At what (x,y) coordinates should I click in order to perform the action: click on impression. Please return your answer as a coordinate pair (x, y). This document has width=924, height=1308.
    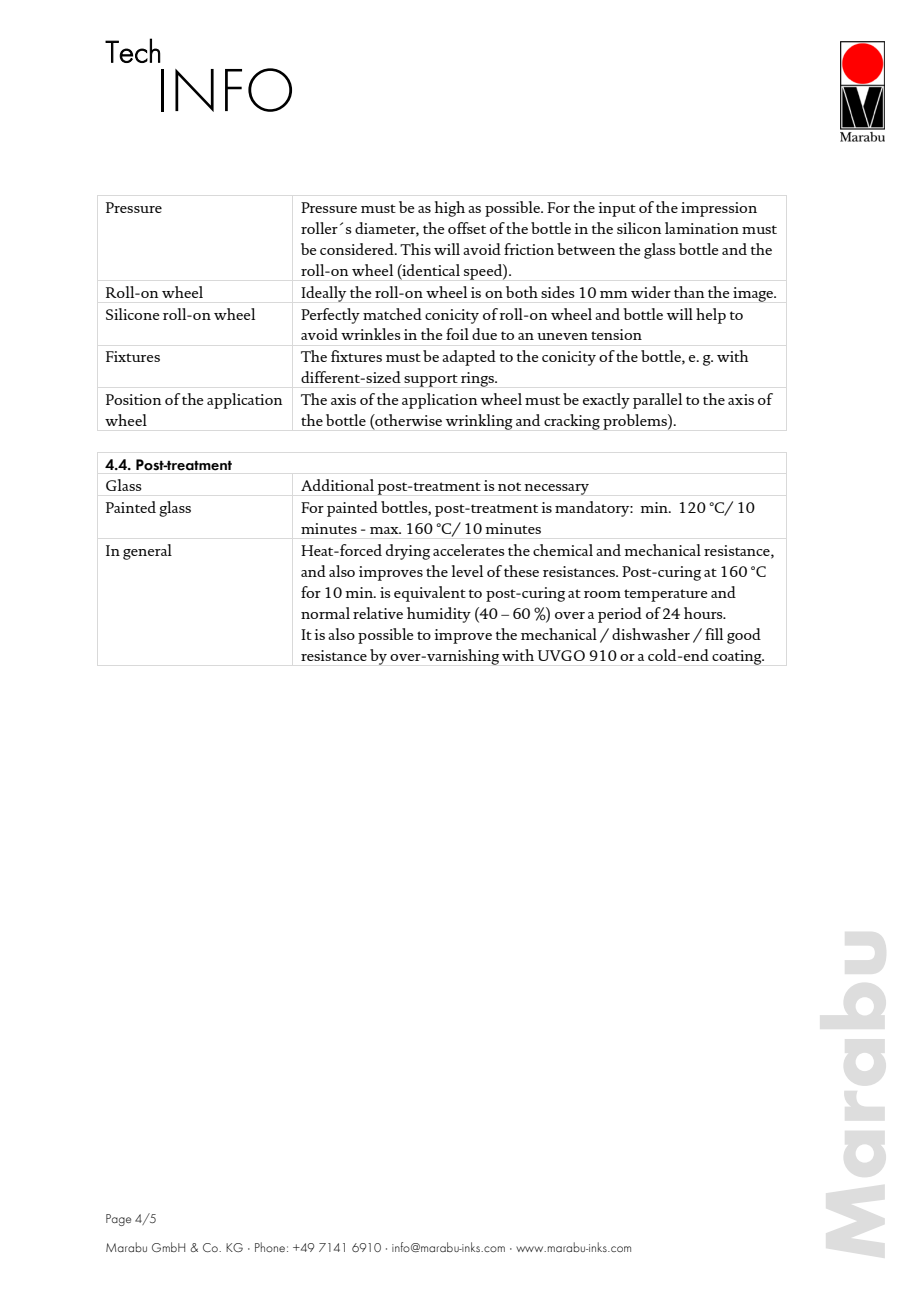
    Looking at the image, I should click on (719, 209).
